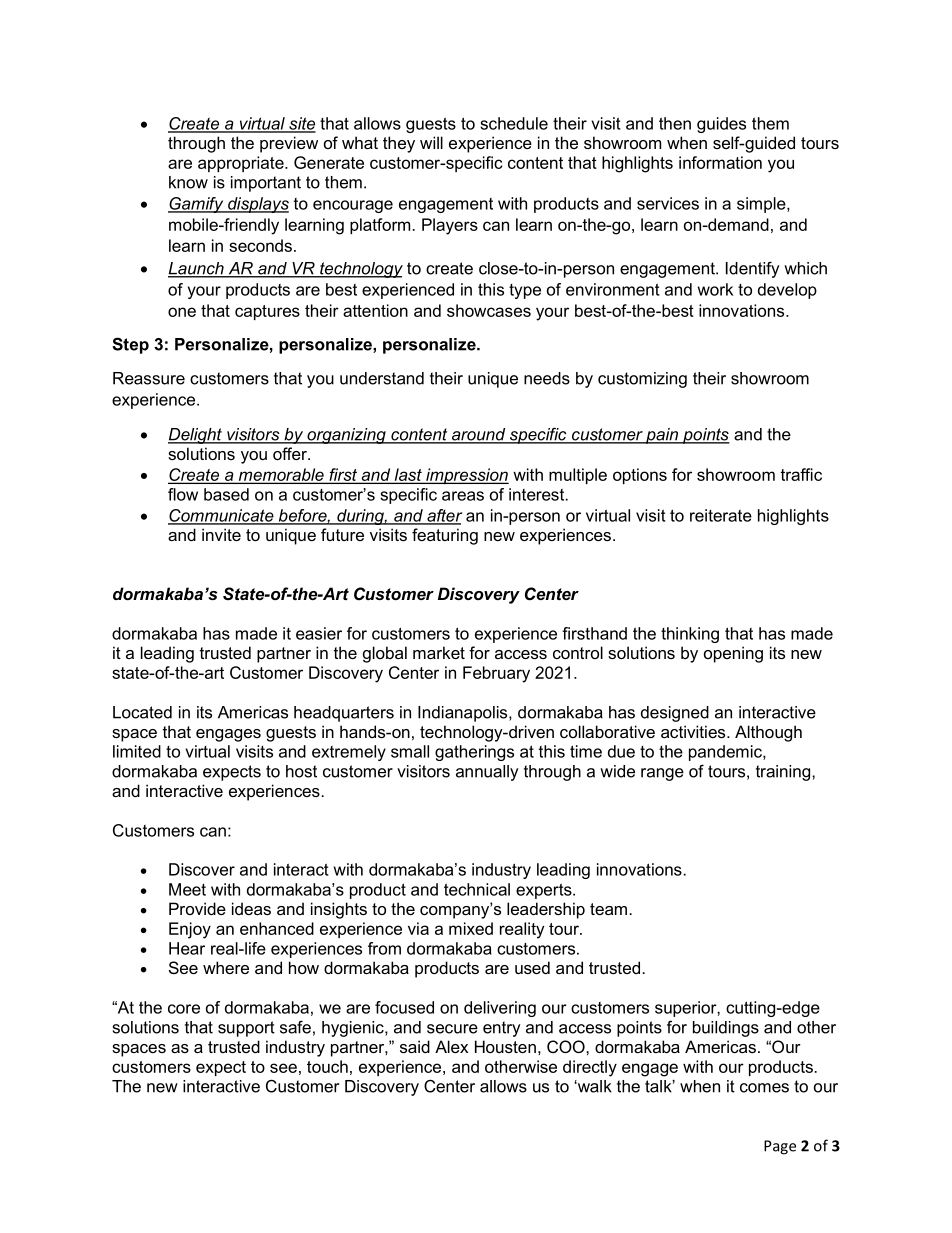 Image resolution: width=952 pixels, height=1233 pixels. I want to click on will, so click(431, 142).
